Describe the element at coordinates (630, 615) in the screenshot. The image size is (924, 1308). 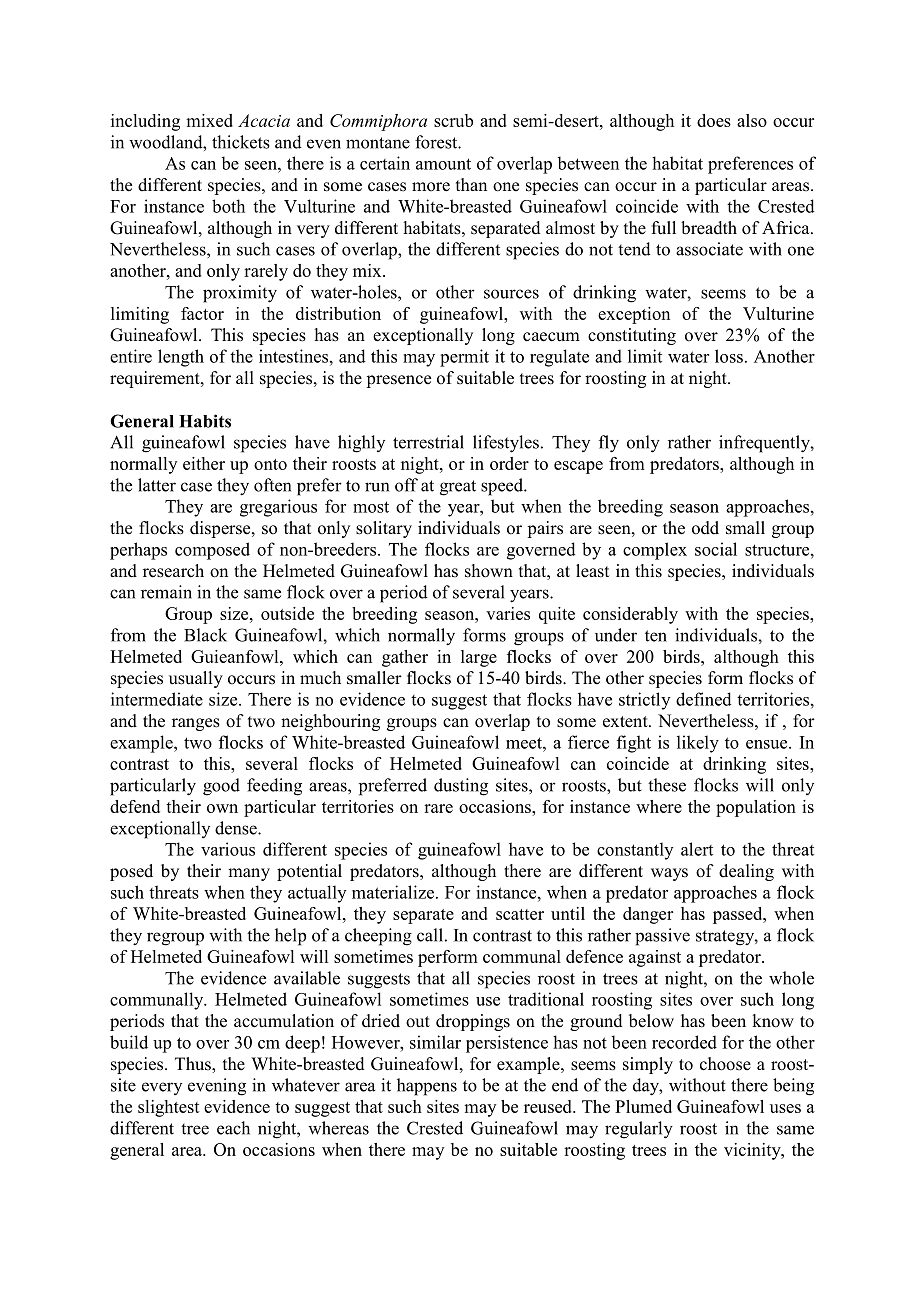
I see `considerably` at that location.
